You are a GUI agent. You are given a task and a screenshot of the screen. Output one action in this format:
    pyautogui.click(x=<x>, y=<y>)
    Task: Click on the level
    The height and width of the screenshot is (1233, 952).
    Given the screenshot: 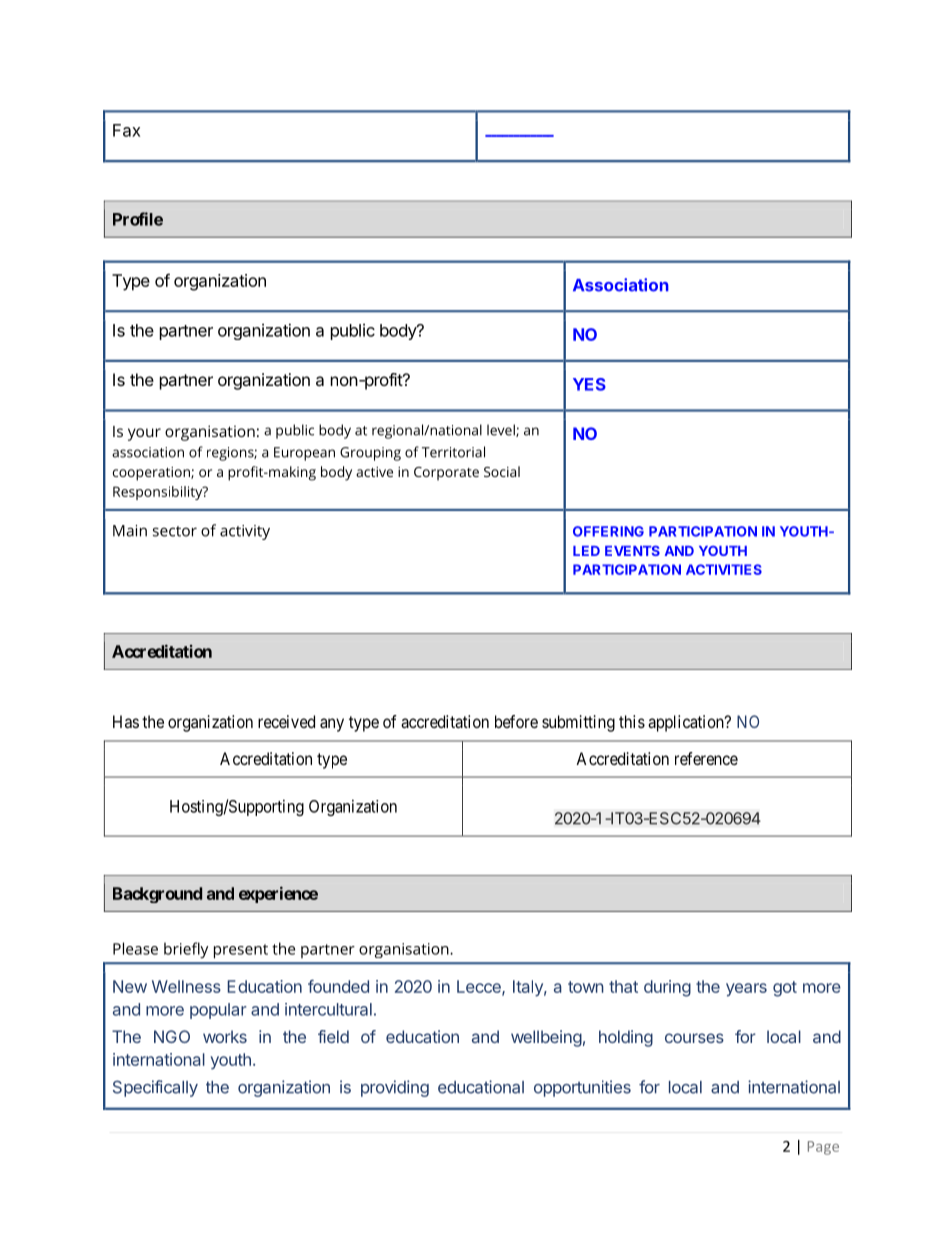 What is the action you would take?
    pyautogui.click(x=502, y=430)
